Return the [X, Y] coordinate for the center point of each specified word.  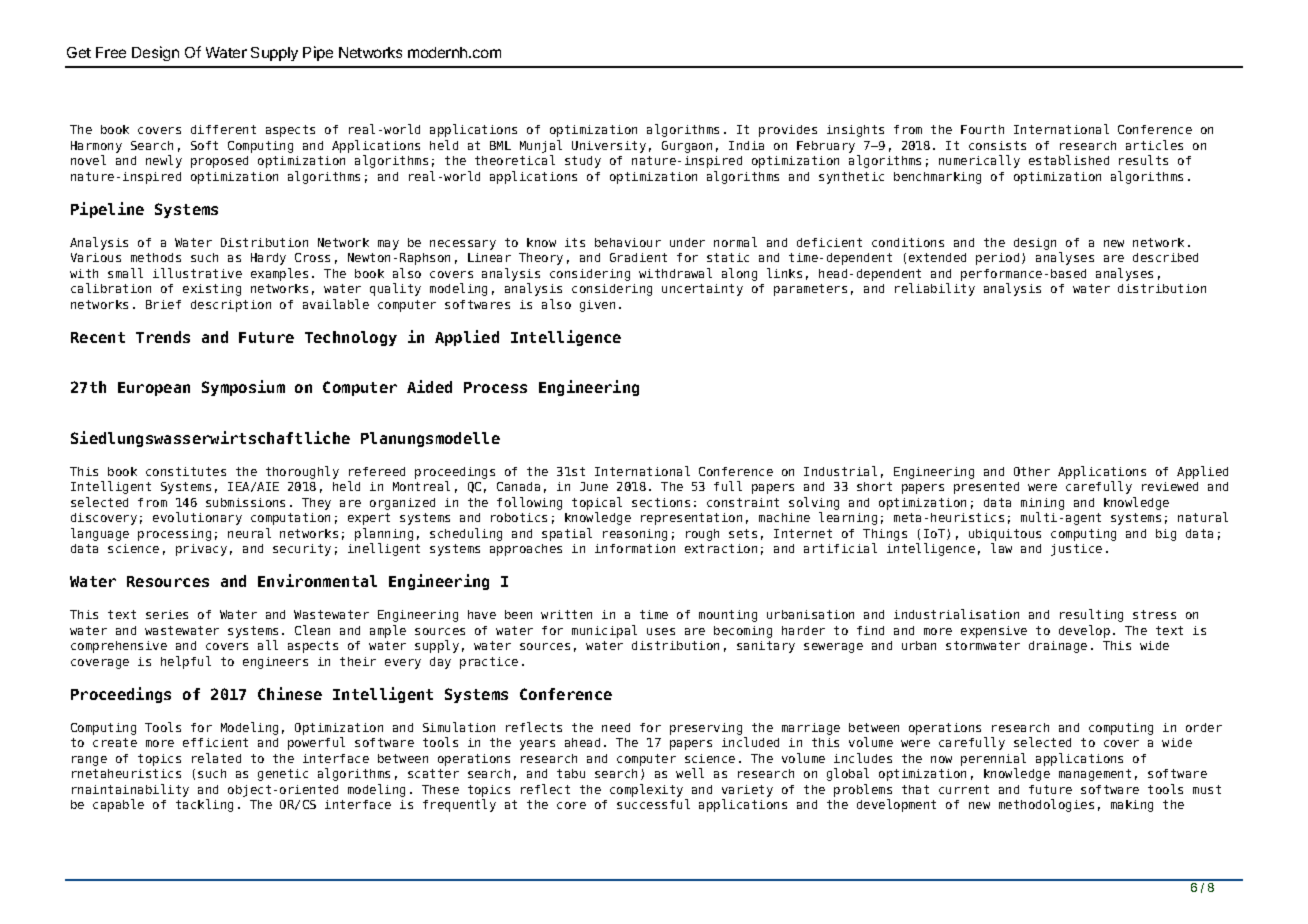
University [609, 147]
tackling [204, 805]
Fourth [982, 129]
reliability [935, 289]
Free [111, 52]
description [231, 306]
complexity [646, 790]
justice [1076, 550]
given [597, 306]
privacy [201, 550]
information [635, 548]
